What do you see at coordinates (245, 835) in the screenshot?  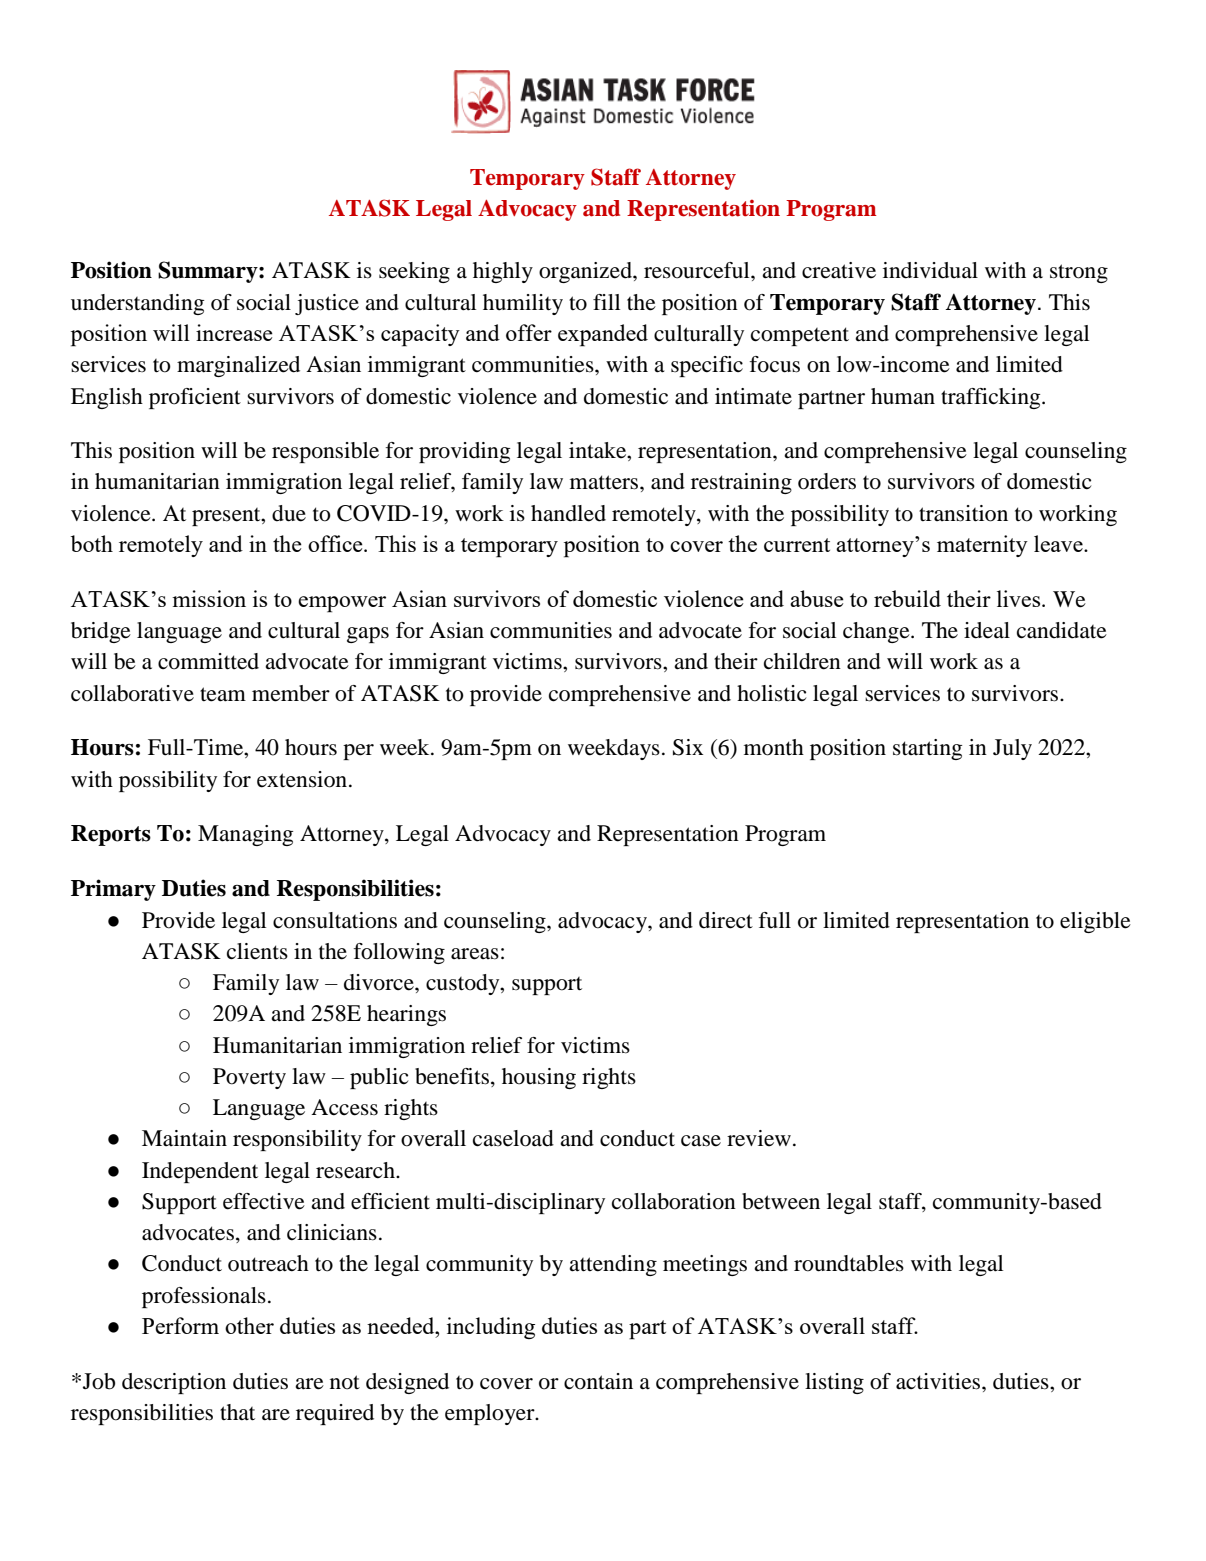 I see `Managing` at bounding box center [245, 835].
